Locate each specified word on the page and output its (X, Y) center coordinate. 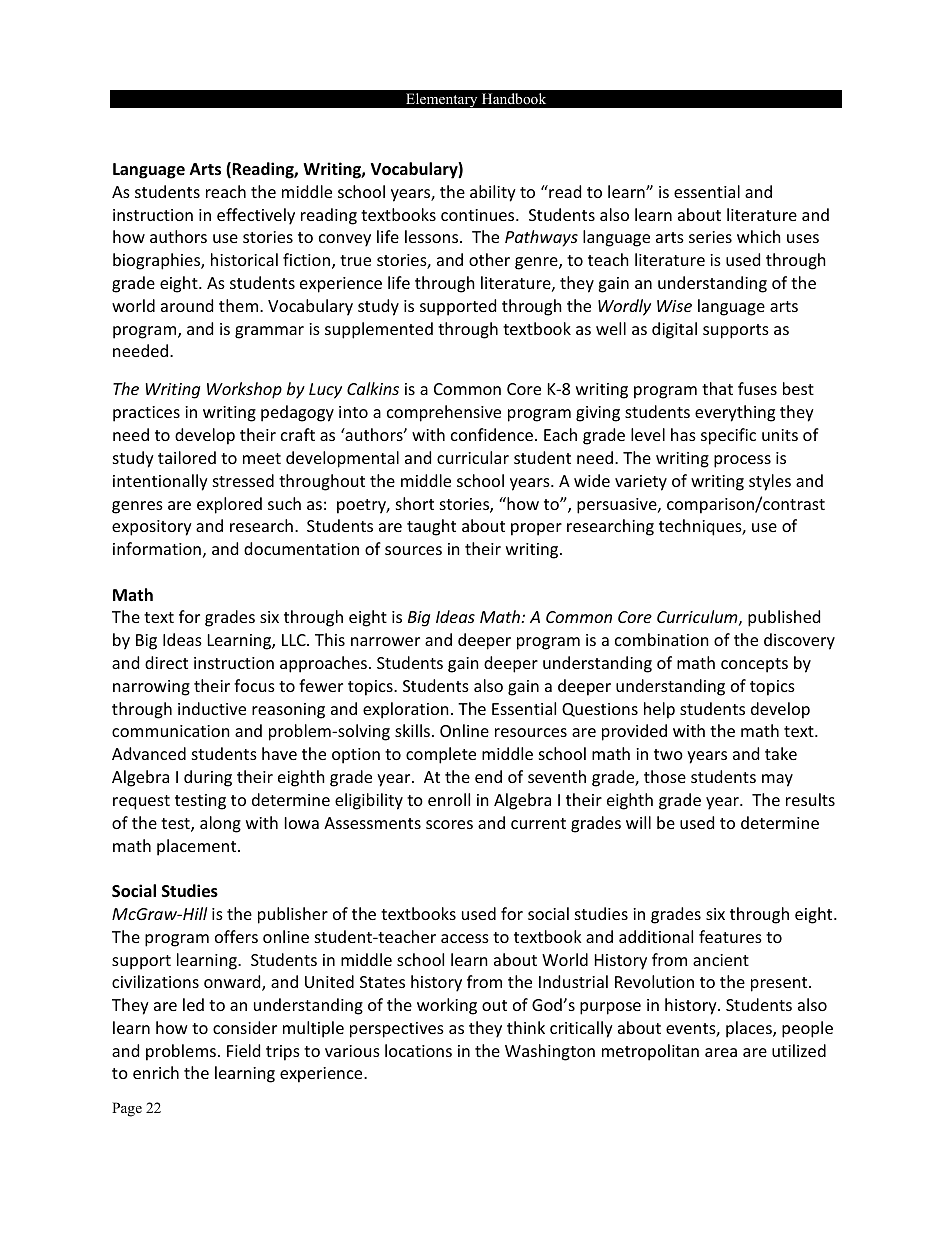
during (208, 778)
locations (418, 1050)
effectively (256, 216)
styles (770, 482)
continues (479, 215)
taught (431, 527)
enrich (156, 1072)
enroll (449, 799)
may (777, 780)
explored (229, 505)
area (721, 1052)
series (710, 237)
